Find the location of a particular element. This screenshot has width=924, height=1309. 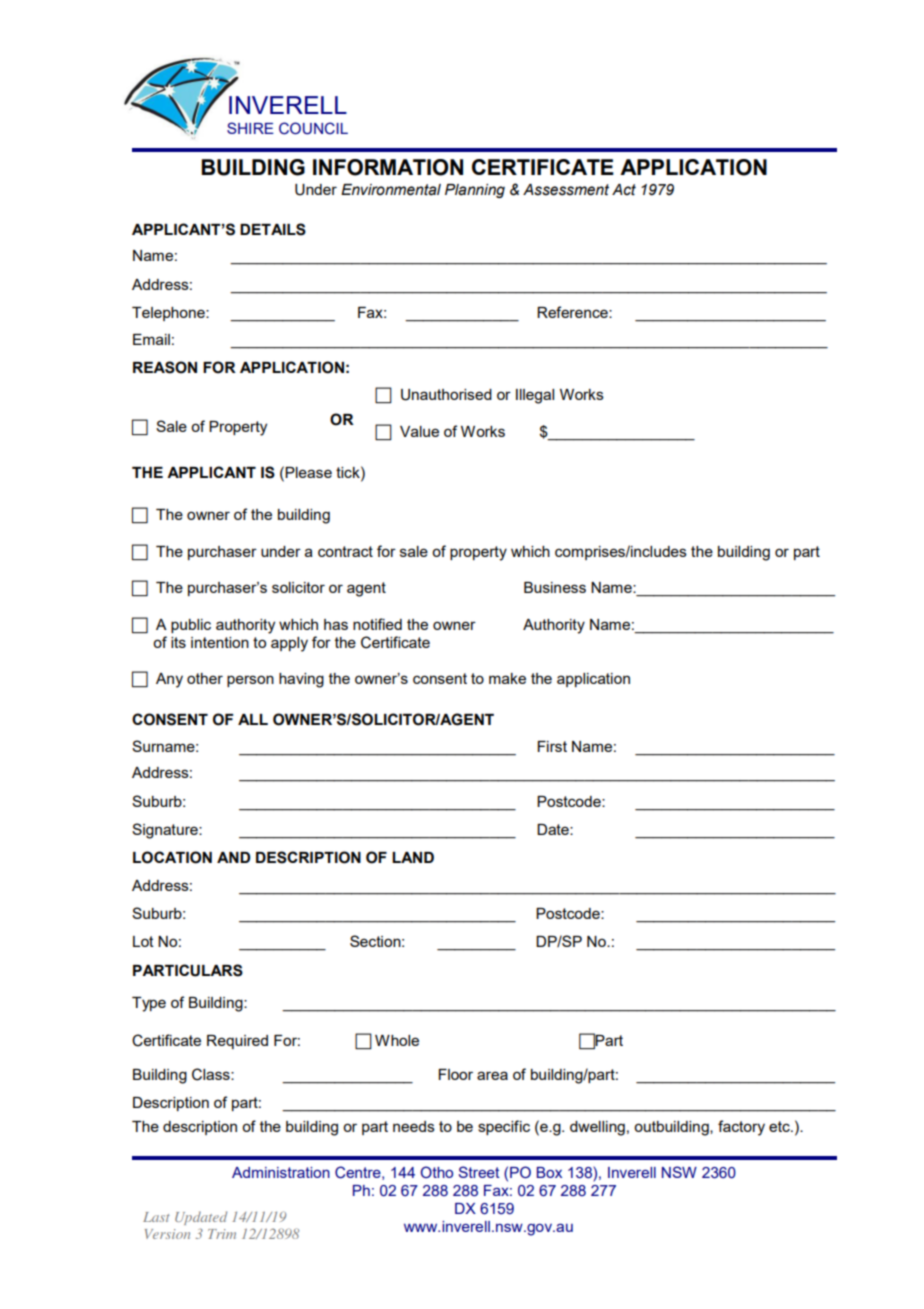

Trim is located at coordinates (222, 1234).
